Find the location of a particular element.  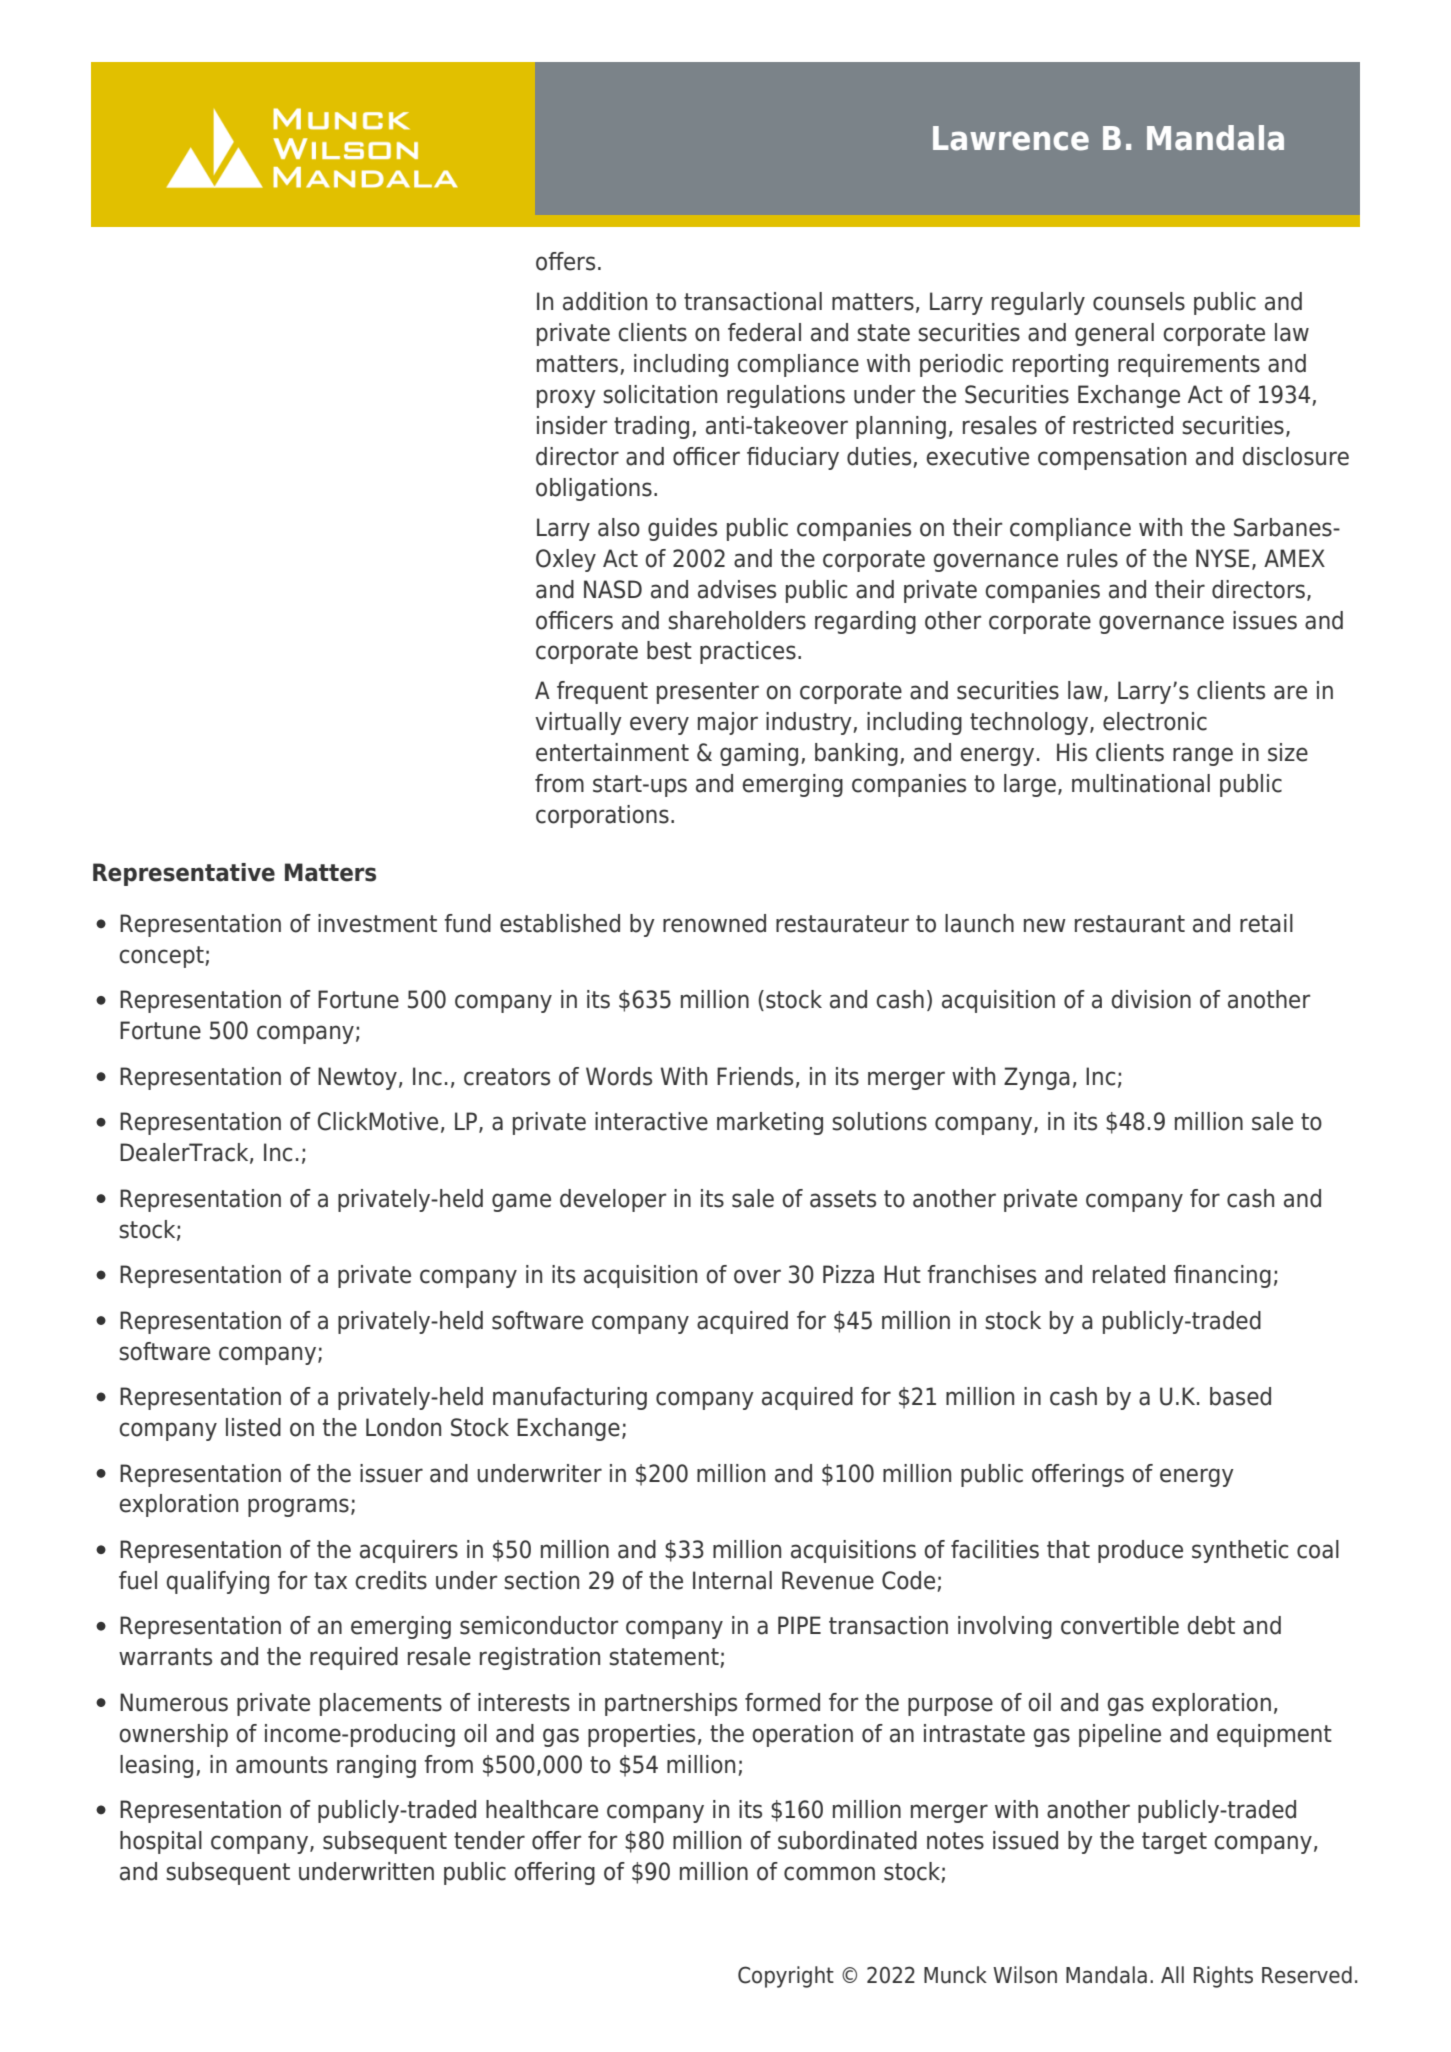

addition is located at coordinates (605, 301).
